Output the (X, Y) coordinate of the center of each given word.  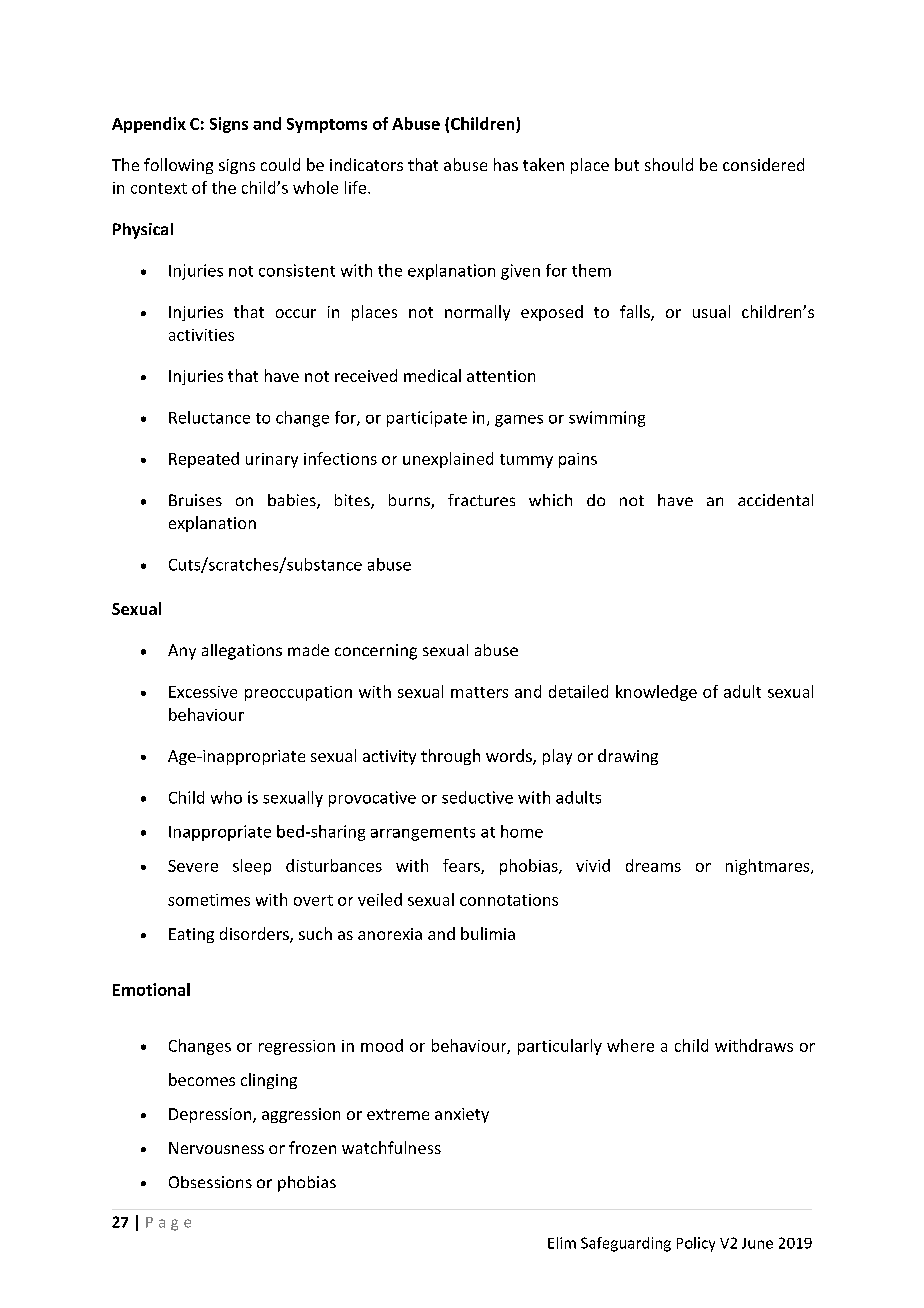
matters (479, 692)
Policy (696, 1244)
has (506, 164)
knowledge (656, 693)
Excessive (203, 692)
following (178, 166)
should (669, 164)
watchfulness (391, 1147)
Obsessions (210, 1182)
